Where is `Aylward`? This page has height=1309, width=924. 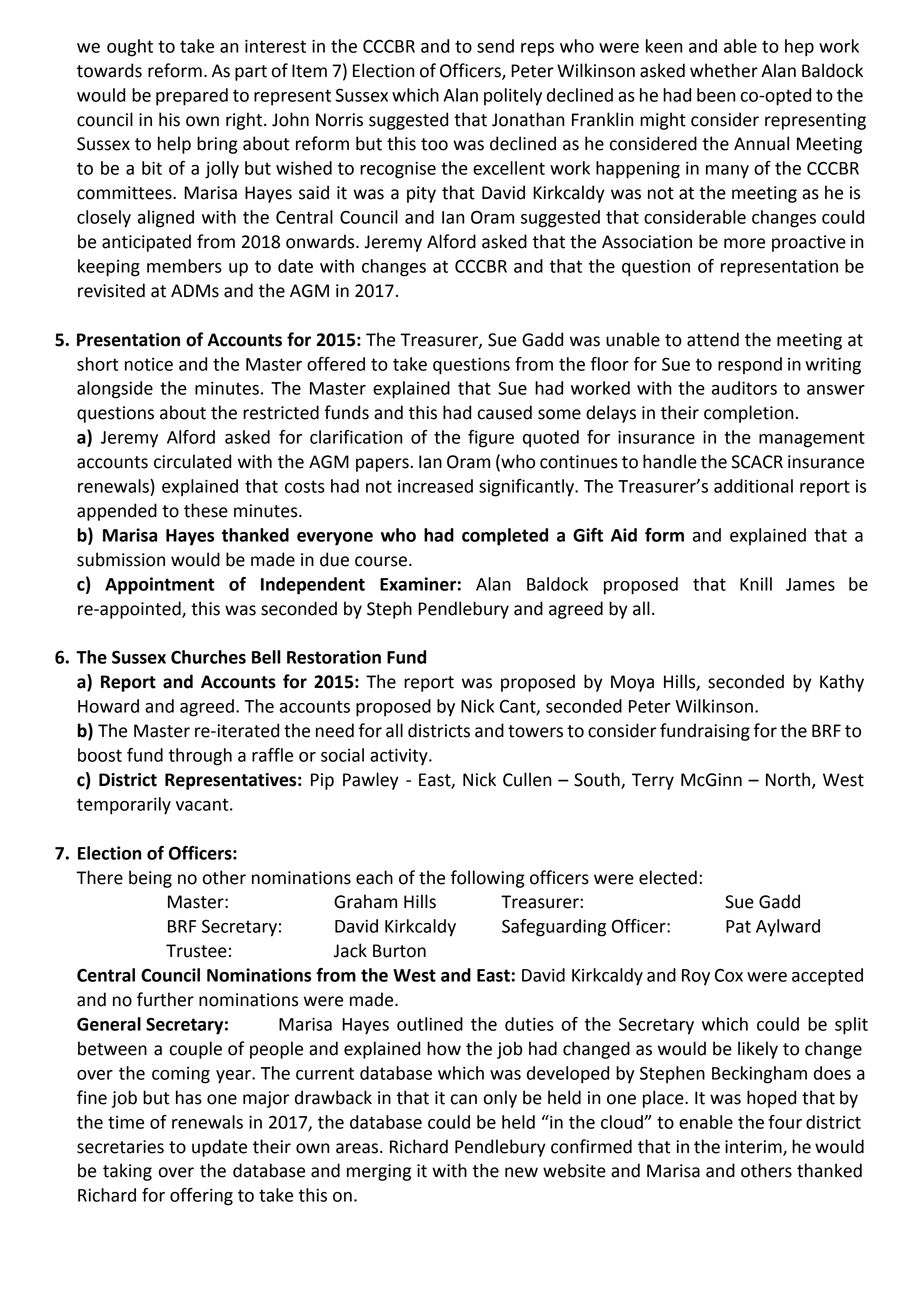 Aylward is located at coordinates (788, 928).
